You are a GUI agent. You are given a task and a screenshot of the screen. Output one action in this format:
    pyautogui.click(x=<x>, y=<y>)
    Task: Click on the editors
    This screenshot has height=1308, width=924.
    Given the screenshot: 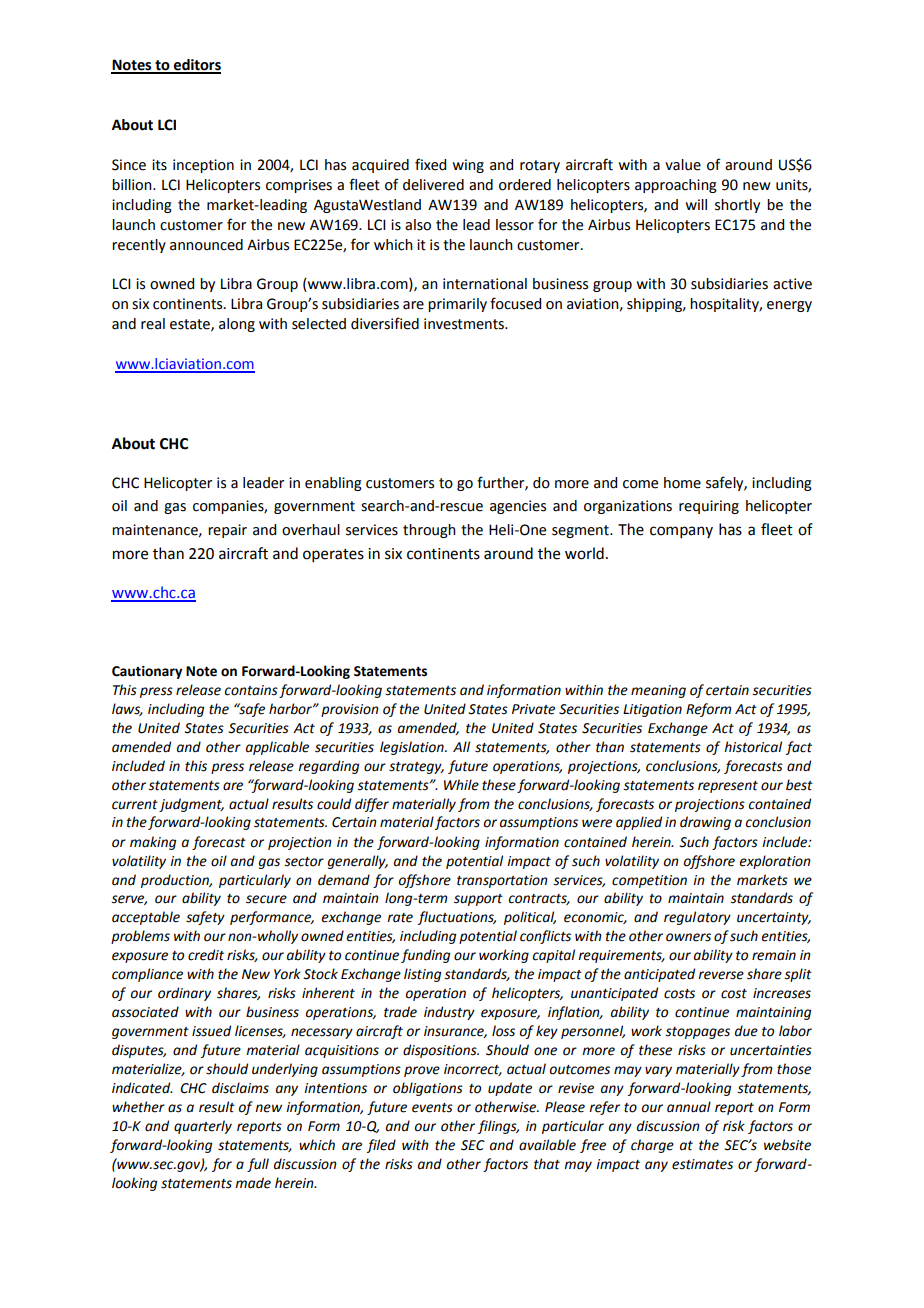 What is the action you would take?
    pyautogui.click(x=196, y=66)
